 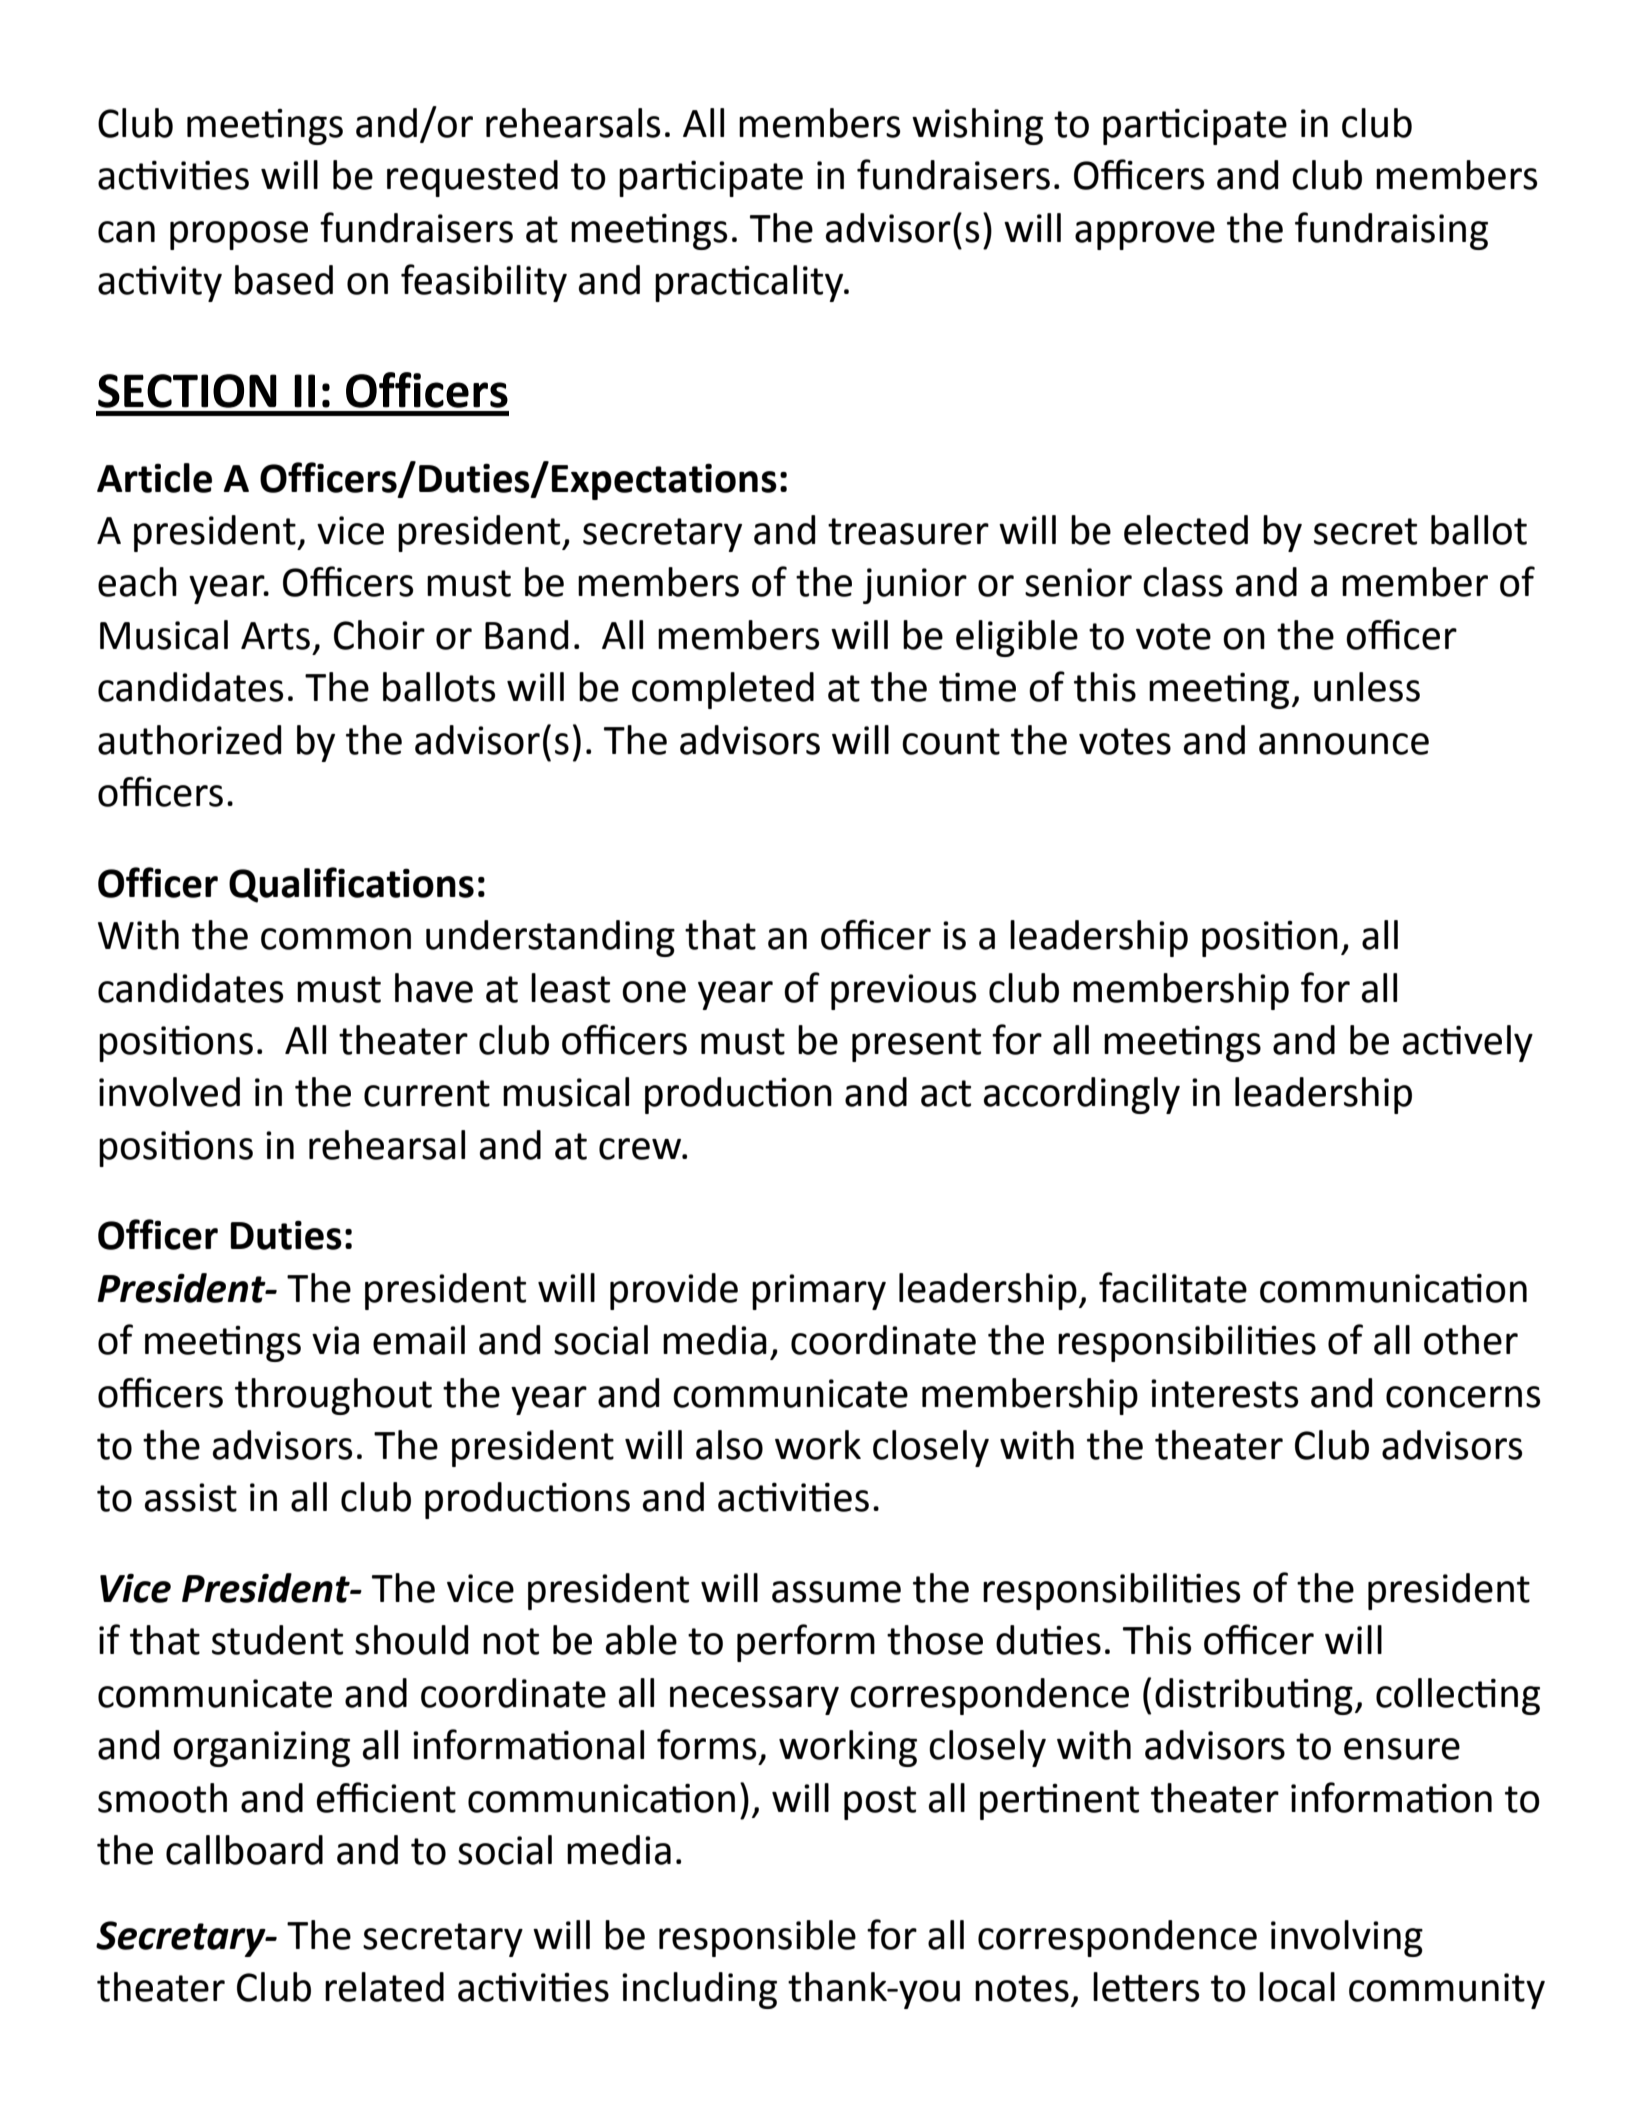 I want to click on fundraising, so click(x=1391, y=231).
